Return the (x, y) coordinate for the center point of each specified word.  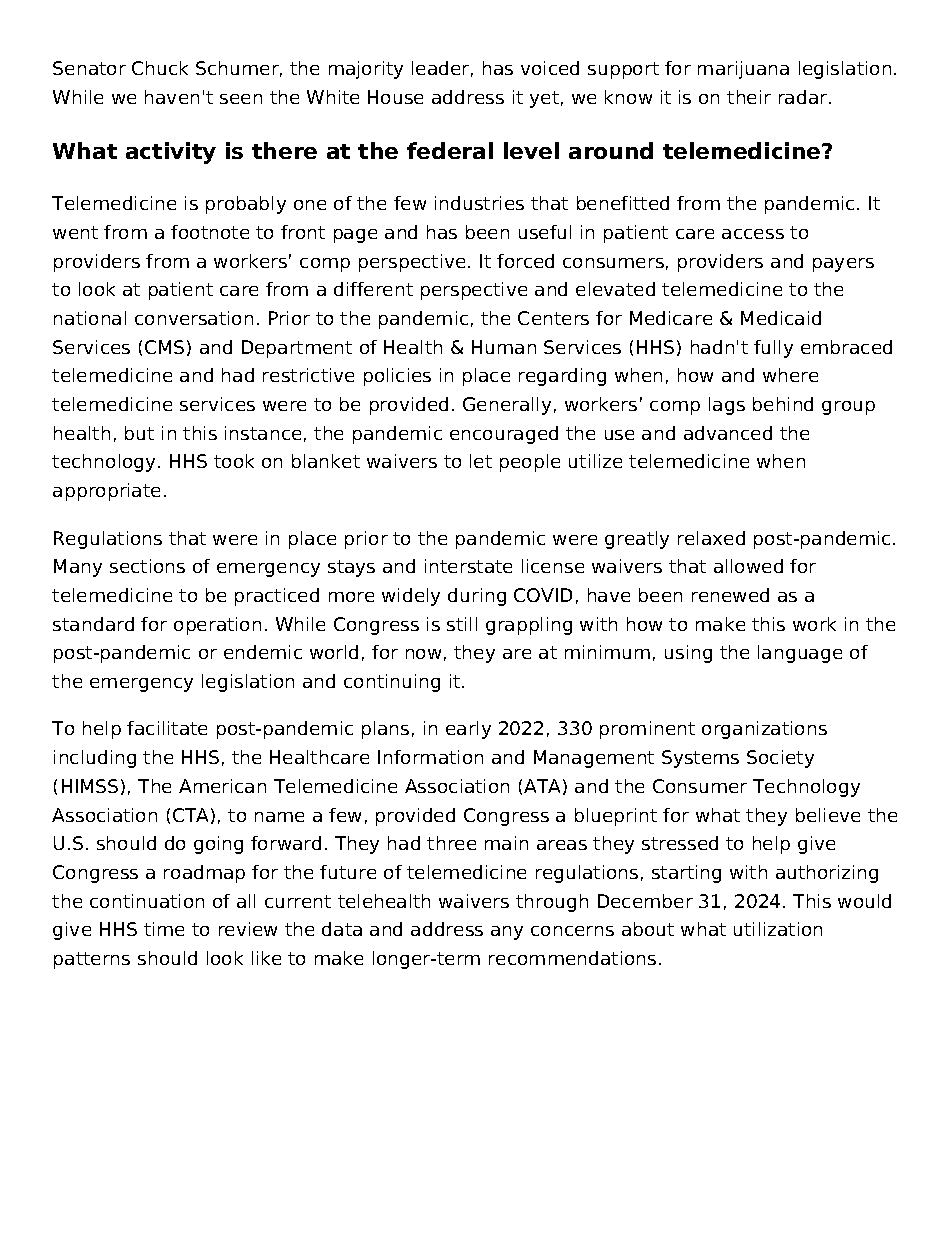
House (395, 97)
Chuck (160, 68)
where (790, 375)
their (749, 97)
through (552, 903)
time (164, 929)
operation (217, 626)
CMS (164, 347)
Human (504, 347)
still (462, 624)
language (800, 654)
